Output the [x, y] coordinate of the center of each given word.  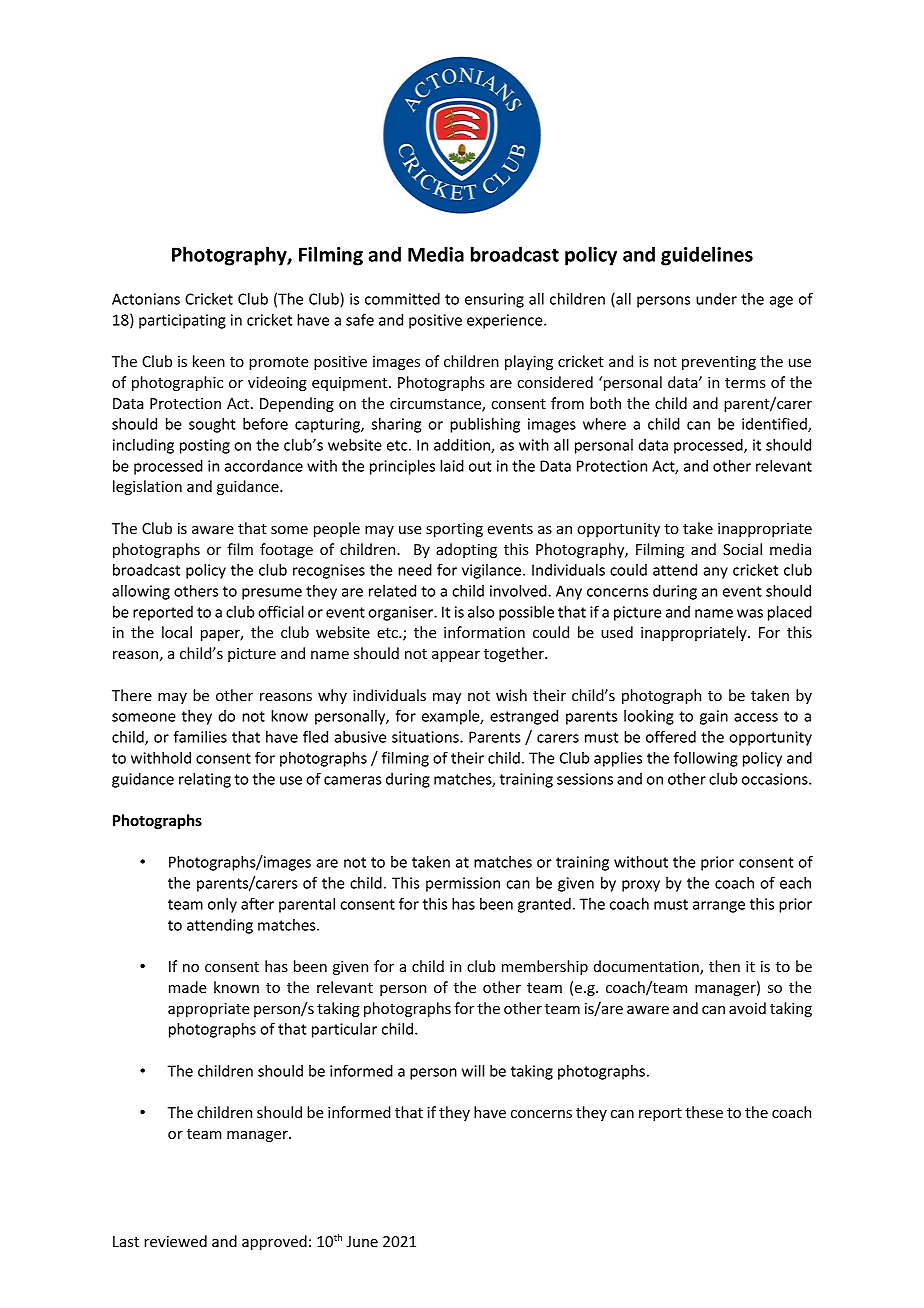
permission [463, 884]
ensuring [494, 300]
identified [775, 424]
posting [205, 446]
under [716, 299]
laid [452, 466]
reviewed [175, 1241]
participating [182, 321]
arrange [719, 907]
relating [205, 780]
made [188, 987]
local [177, 632]
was [750, 613]
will [473, 1071]
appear [456, 656]
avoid [747, 1008]
